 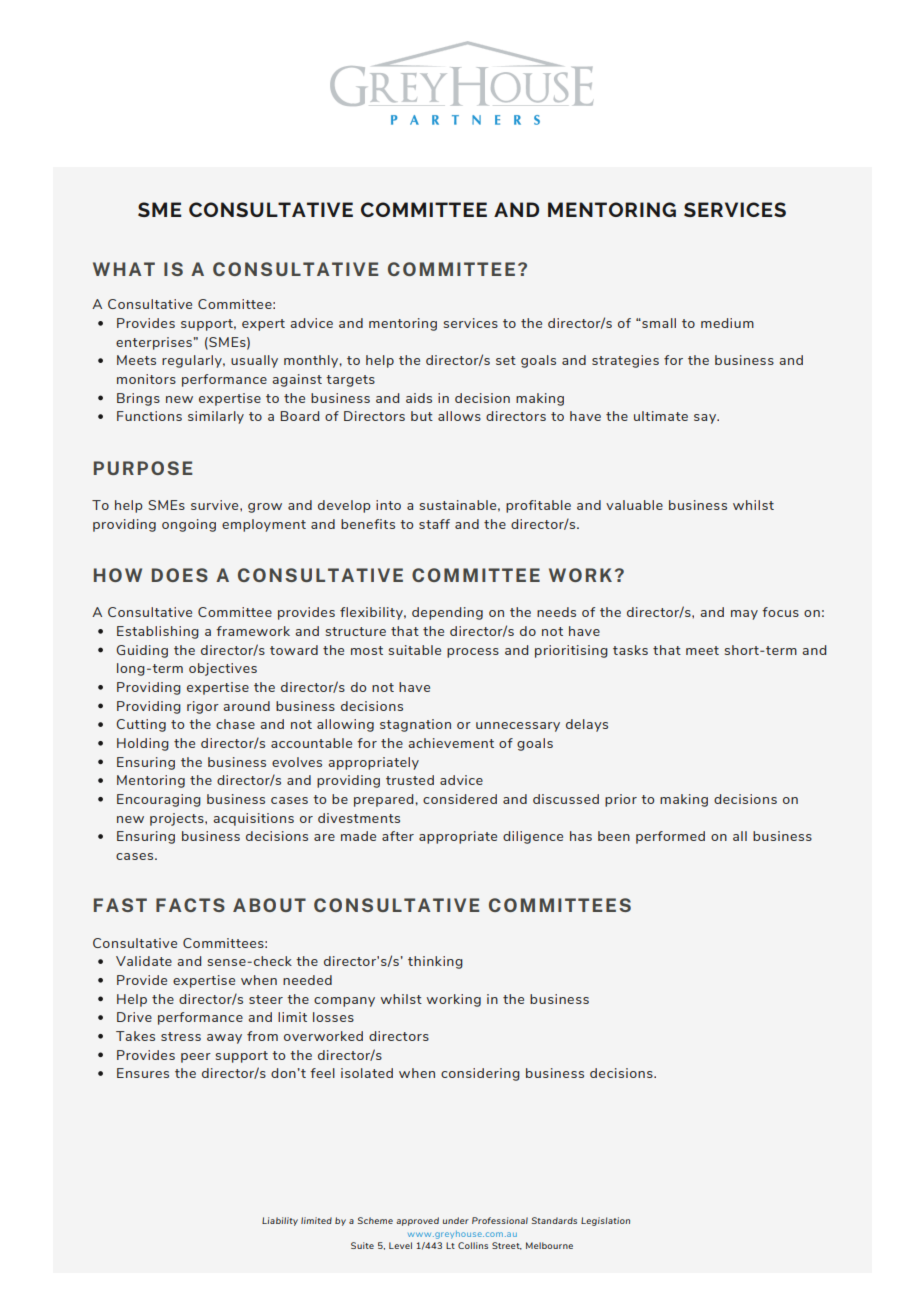 What do you see at coordinates (456, 1220) in the image?
I see `under` at bounding box center [456, 1220].
